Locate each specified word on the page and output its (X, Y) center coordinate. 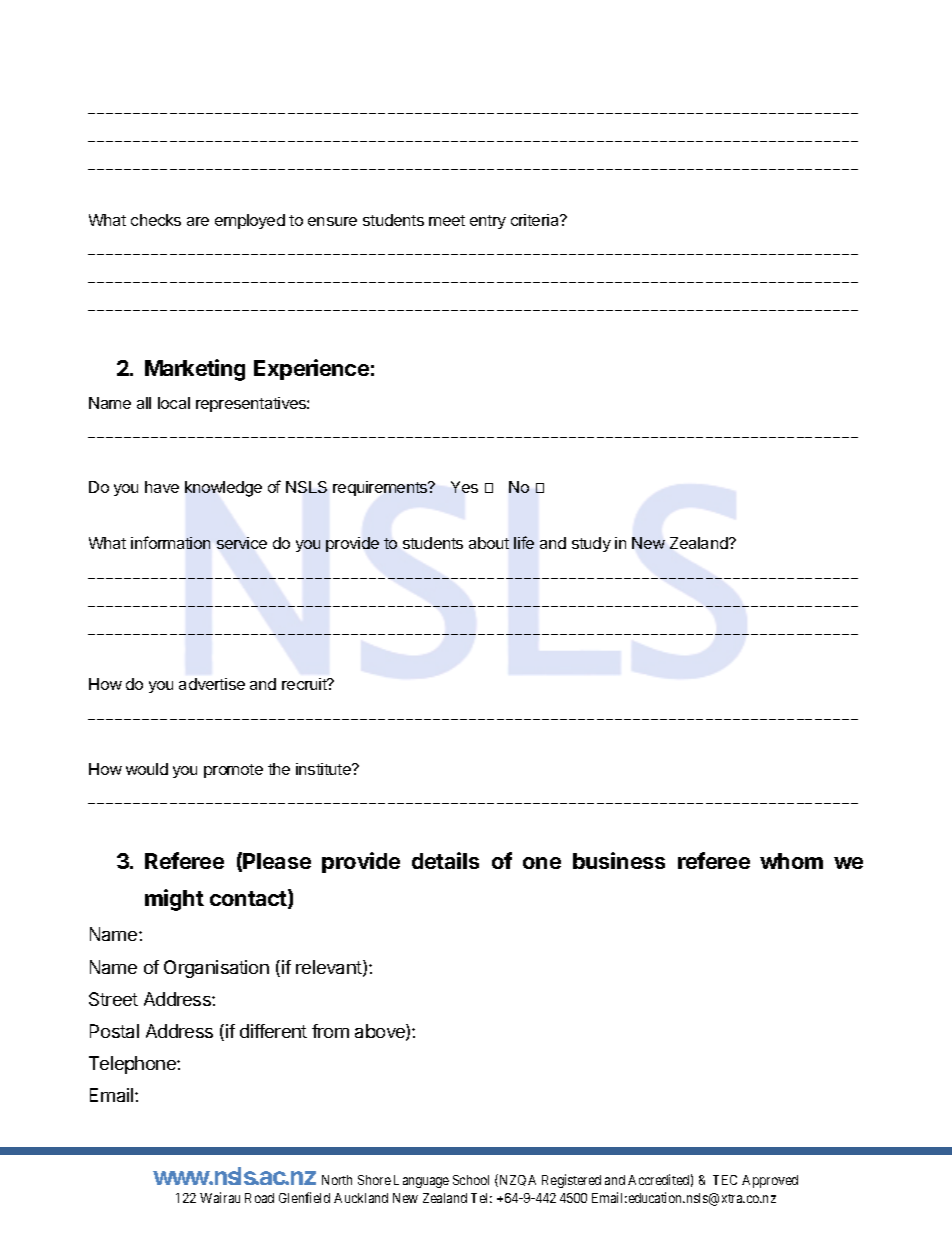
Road (259, 1198)
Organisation (216, 969)
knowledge (223, 489)
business (619, 860)
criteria (536, 220)
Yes (464, 487)
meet (447, 220)
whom (791, 861)
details (445, 860)
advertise (212, 684)
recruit (305, 684)
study (591, 544)
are (198, 221)
